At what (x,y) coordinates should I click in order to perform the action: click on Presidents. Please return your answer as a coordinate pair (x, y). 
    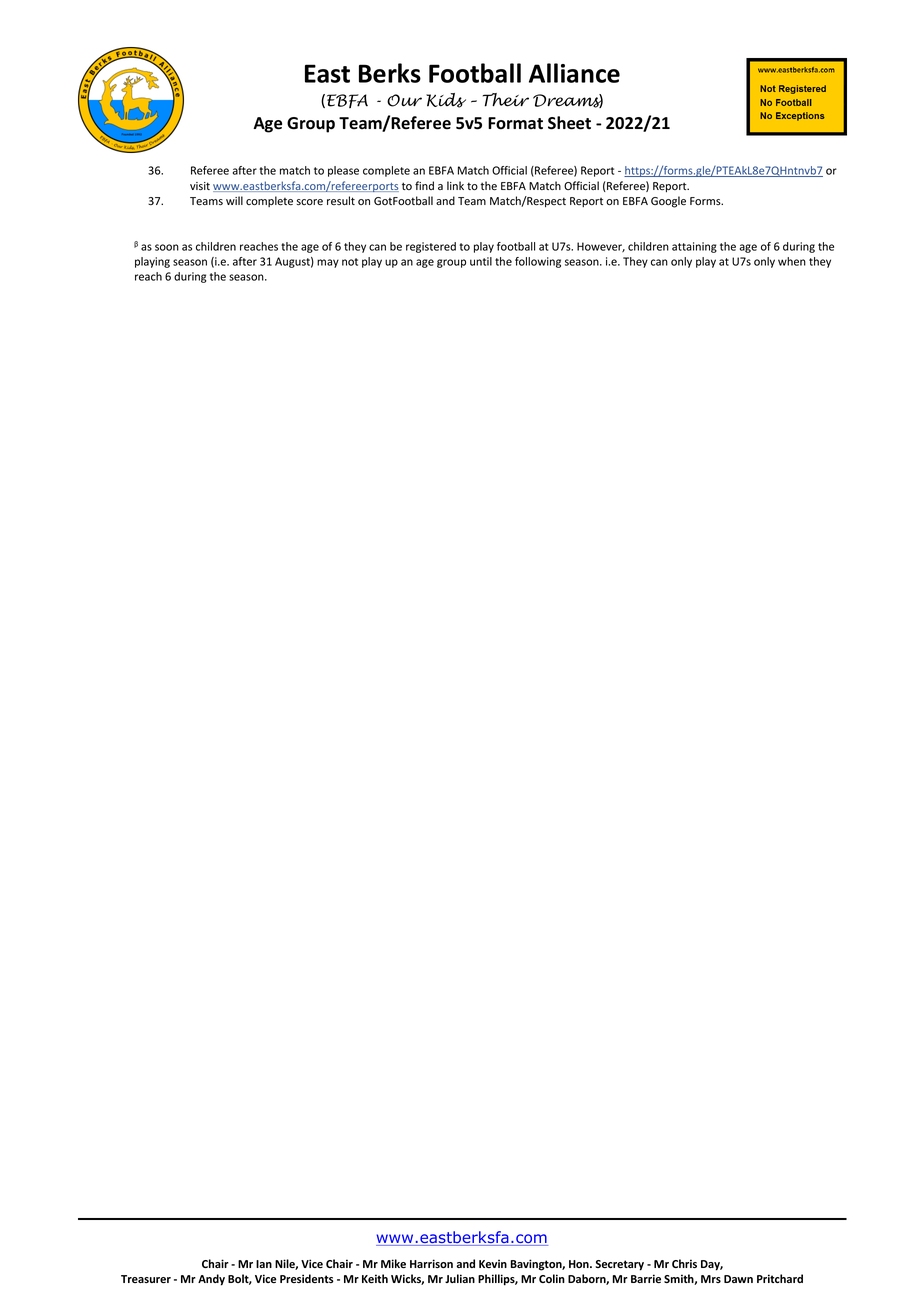
    Looking at the image, I should click on (307, 1278).
